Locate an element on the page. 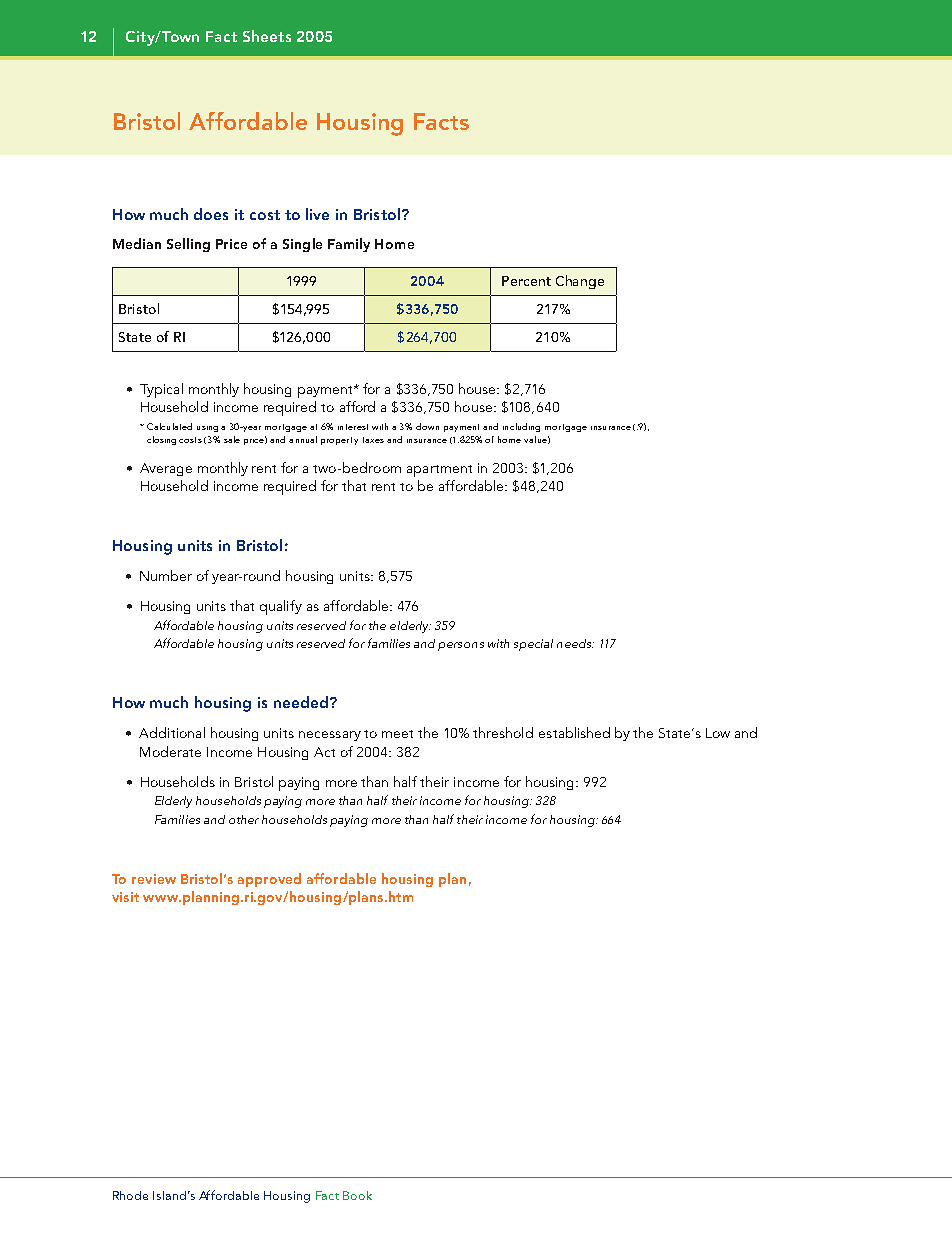 The image size is (952, 1233). Sheets is located at coordinates (267, 36).
